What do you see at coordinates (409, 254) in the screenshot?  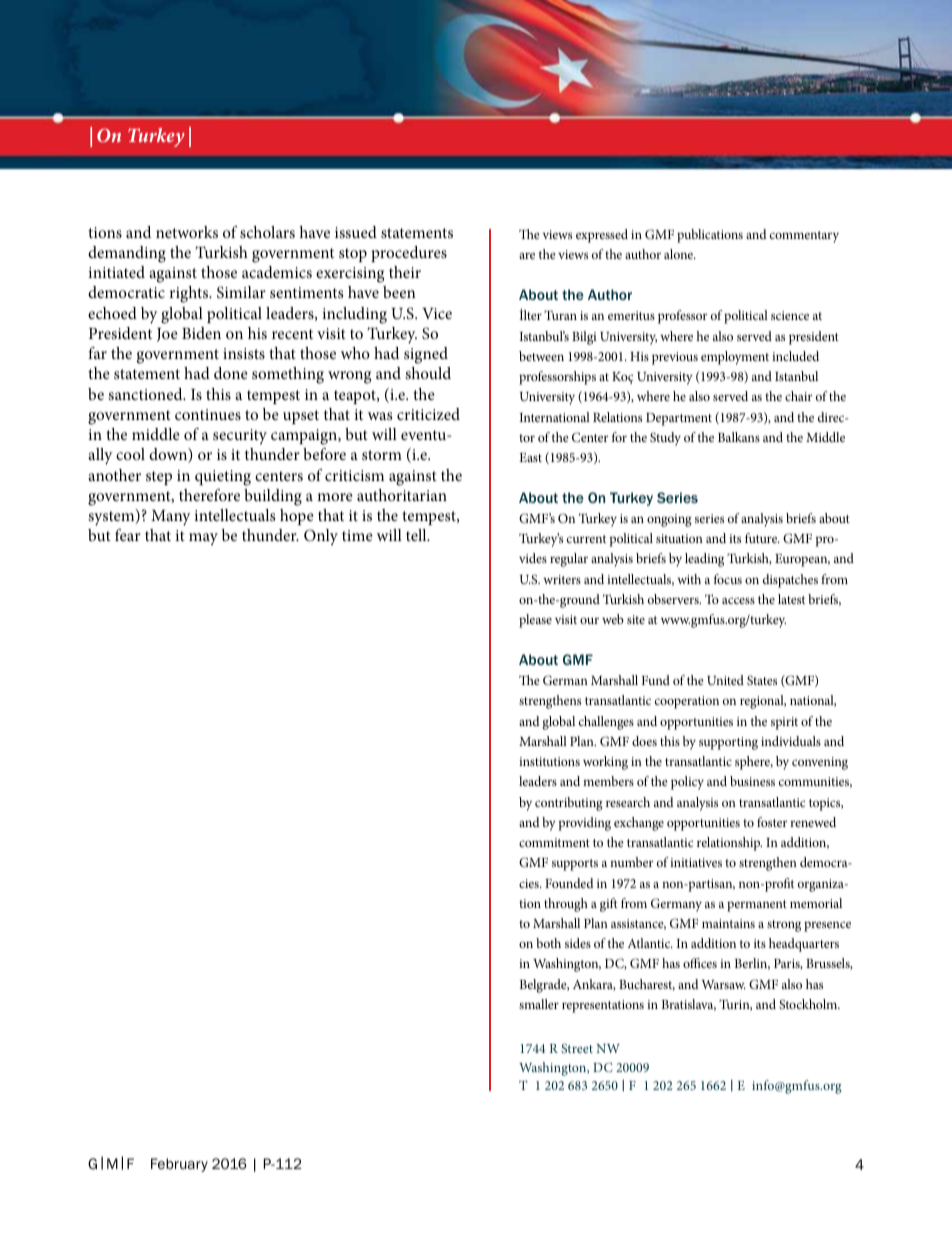 I see `procedures` at bounding box center [409, 254].
